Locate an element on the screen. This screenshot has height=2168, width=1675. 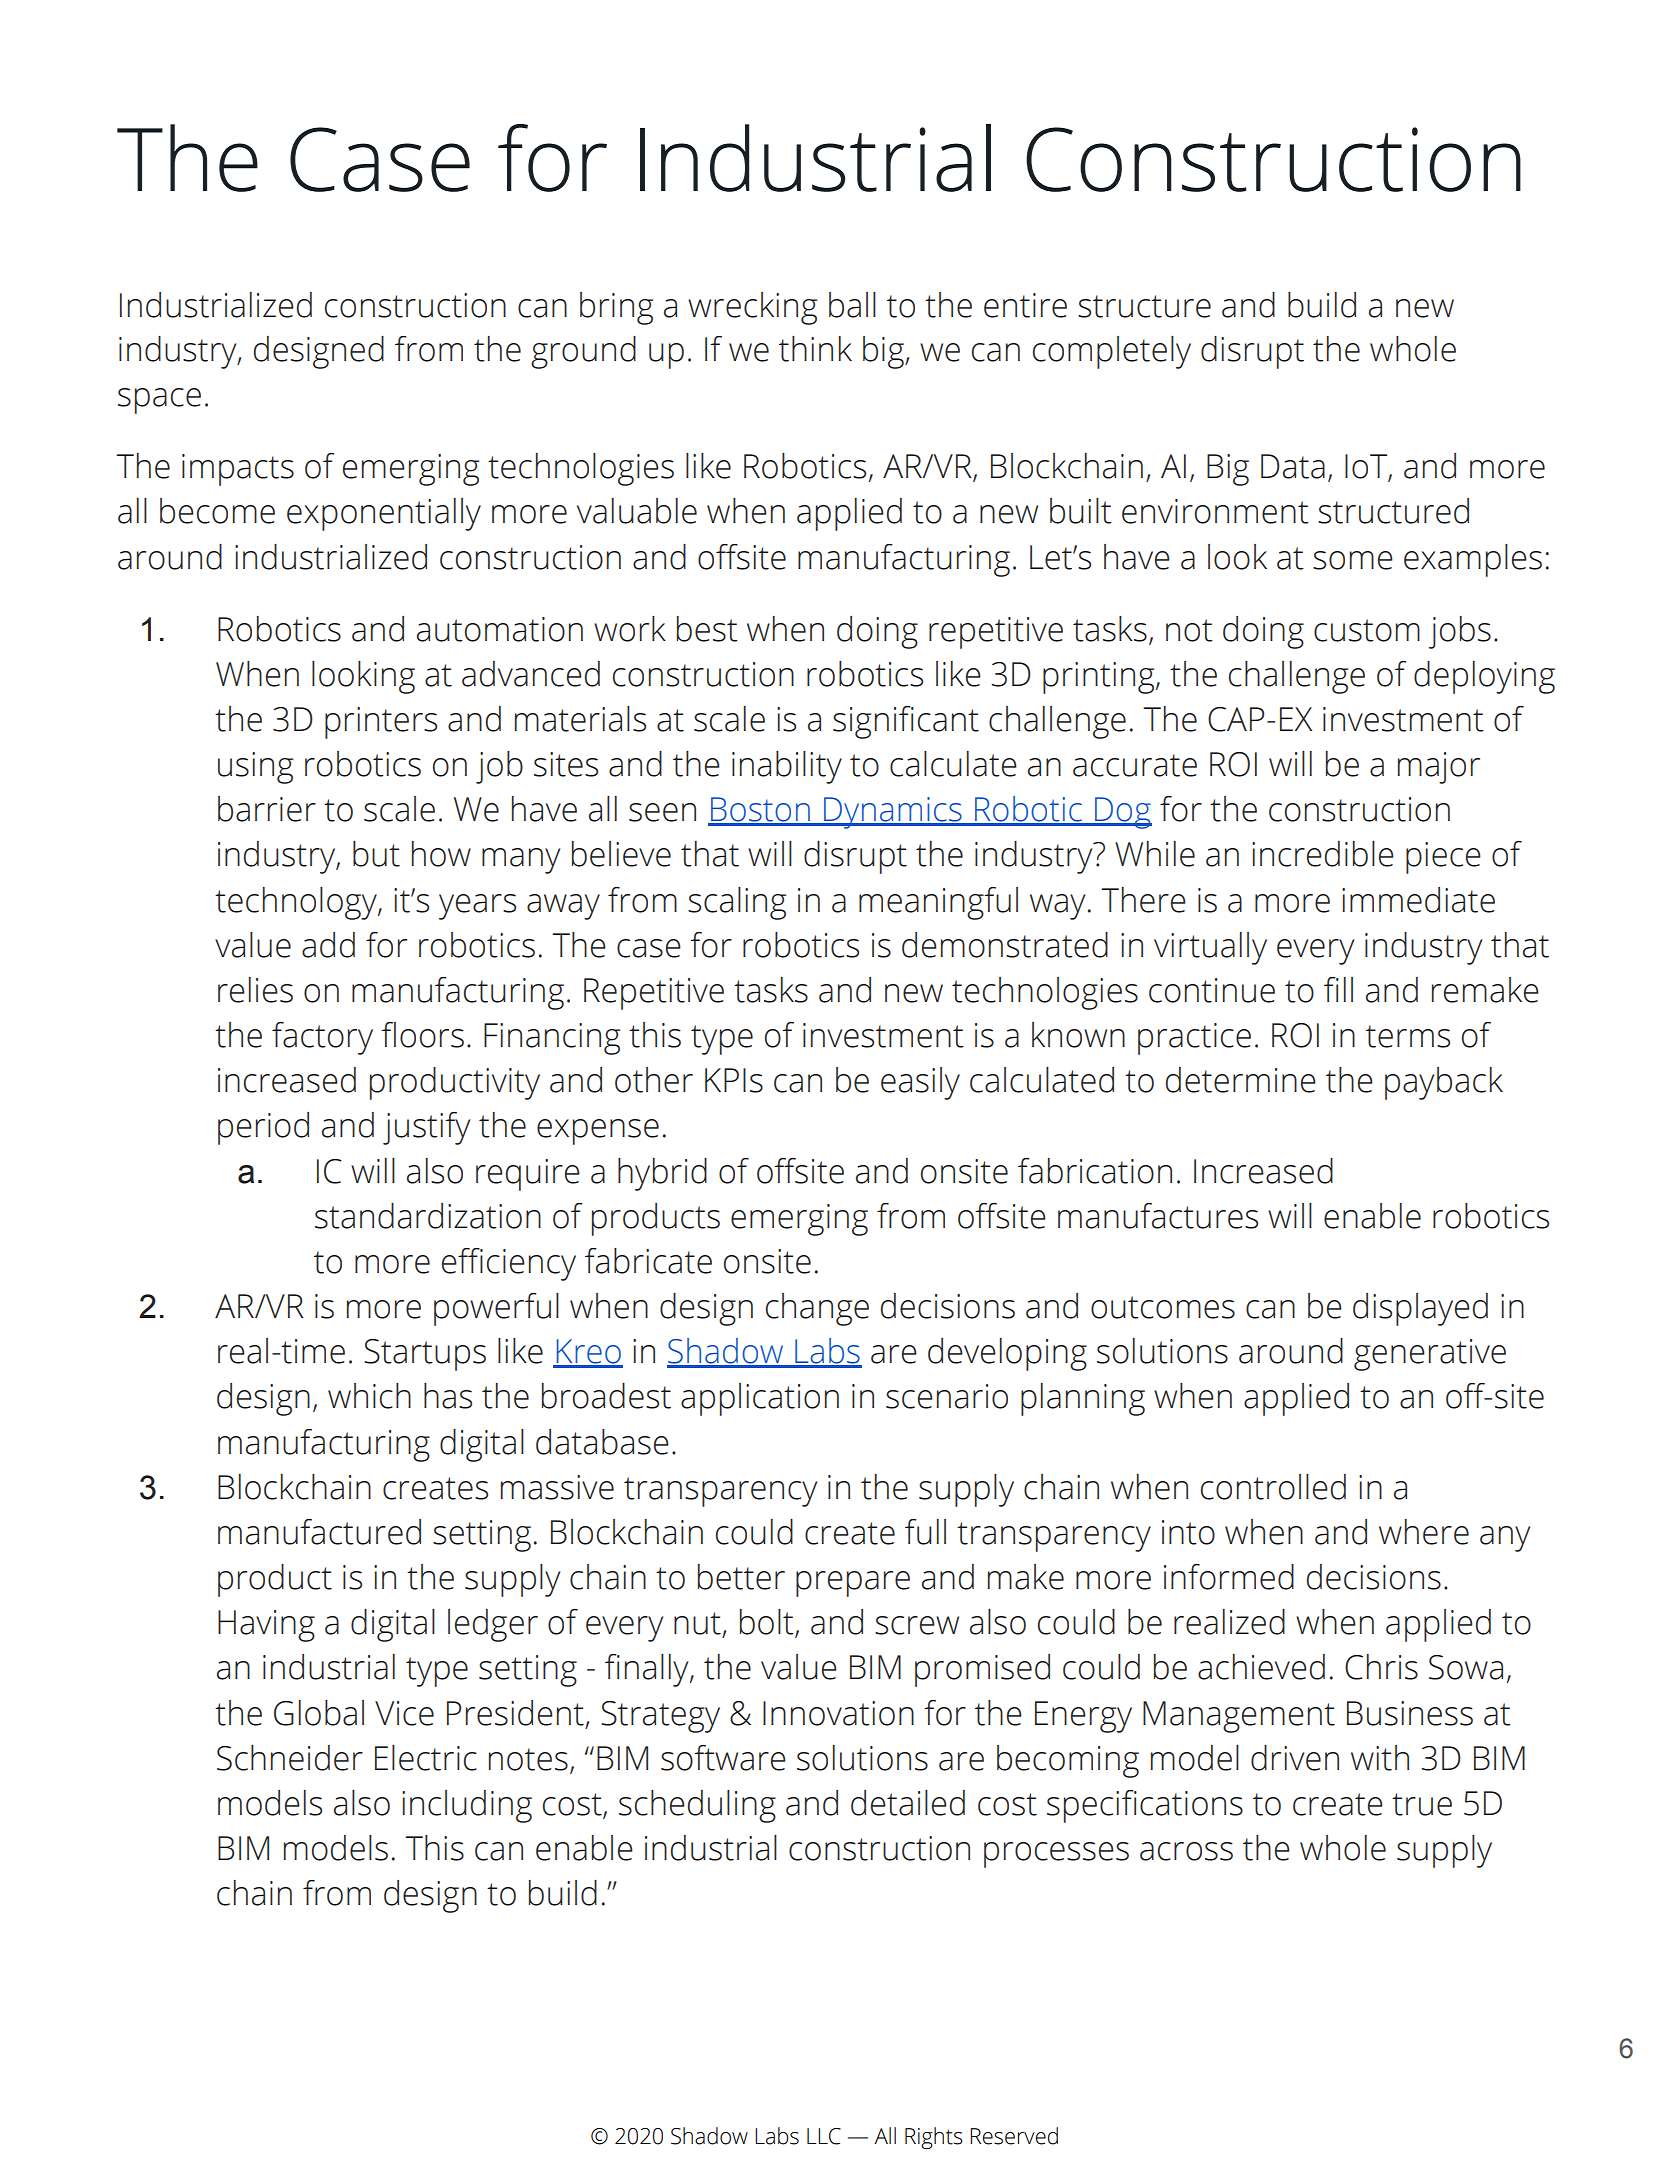
completely is located at coordinates (1112, 352).
